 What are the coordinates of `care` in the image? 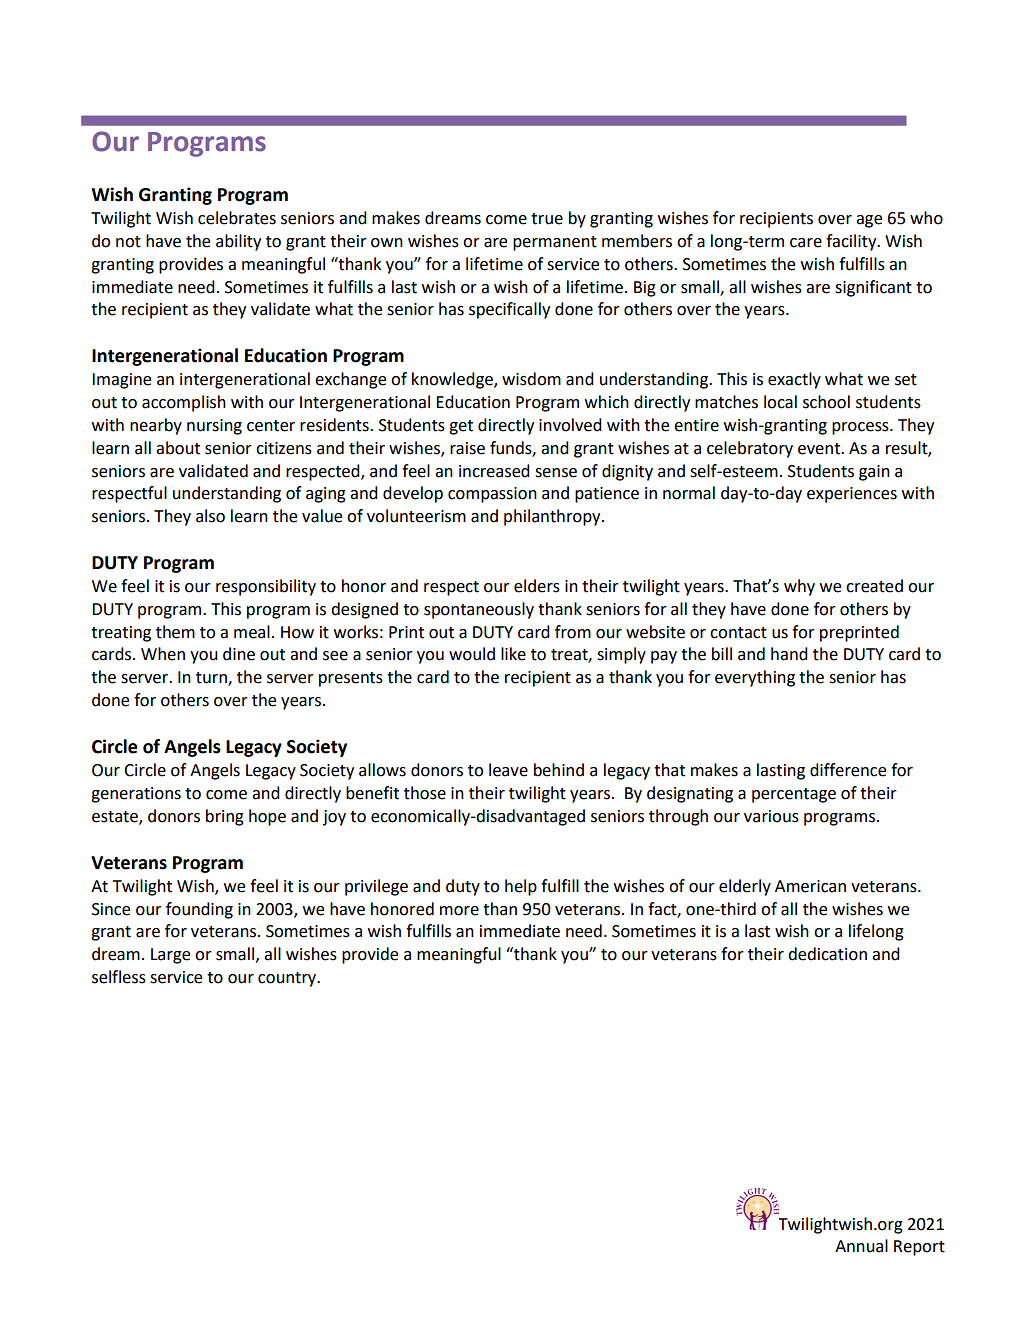 It's located at (806, 243).
